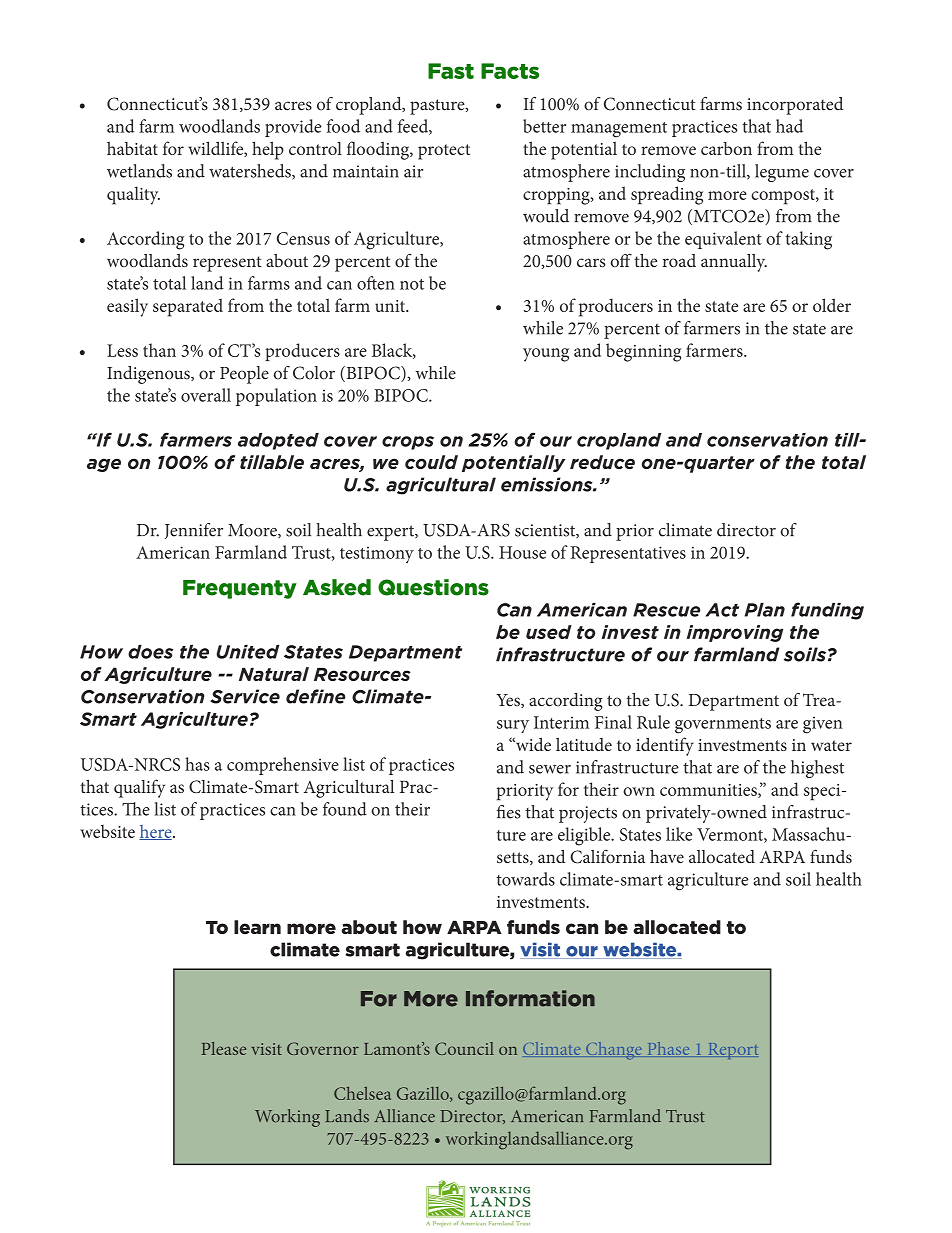 The width and height of the image is (952, 1233). I want to click on Please, so click(223, 1048).
